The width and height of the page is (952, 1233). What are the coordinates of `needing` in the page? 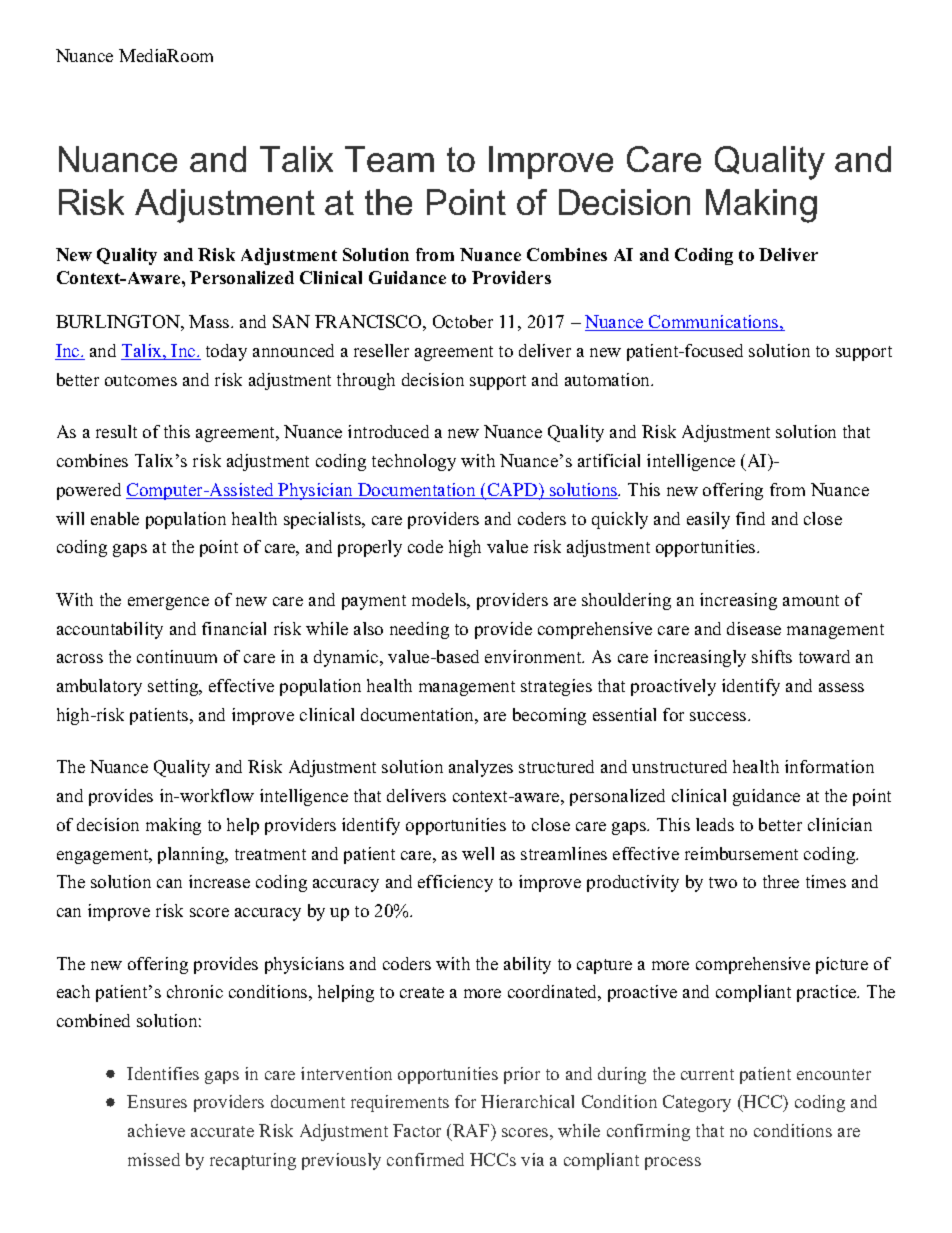 It's located at (419, 630).
